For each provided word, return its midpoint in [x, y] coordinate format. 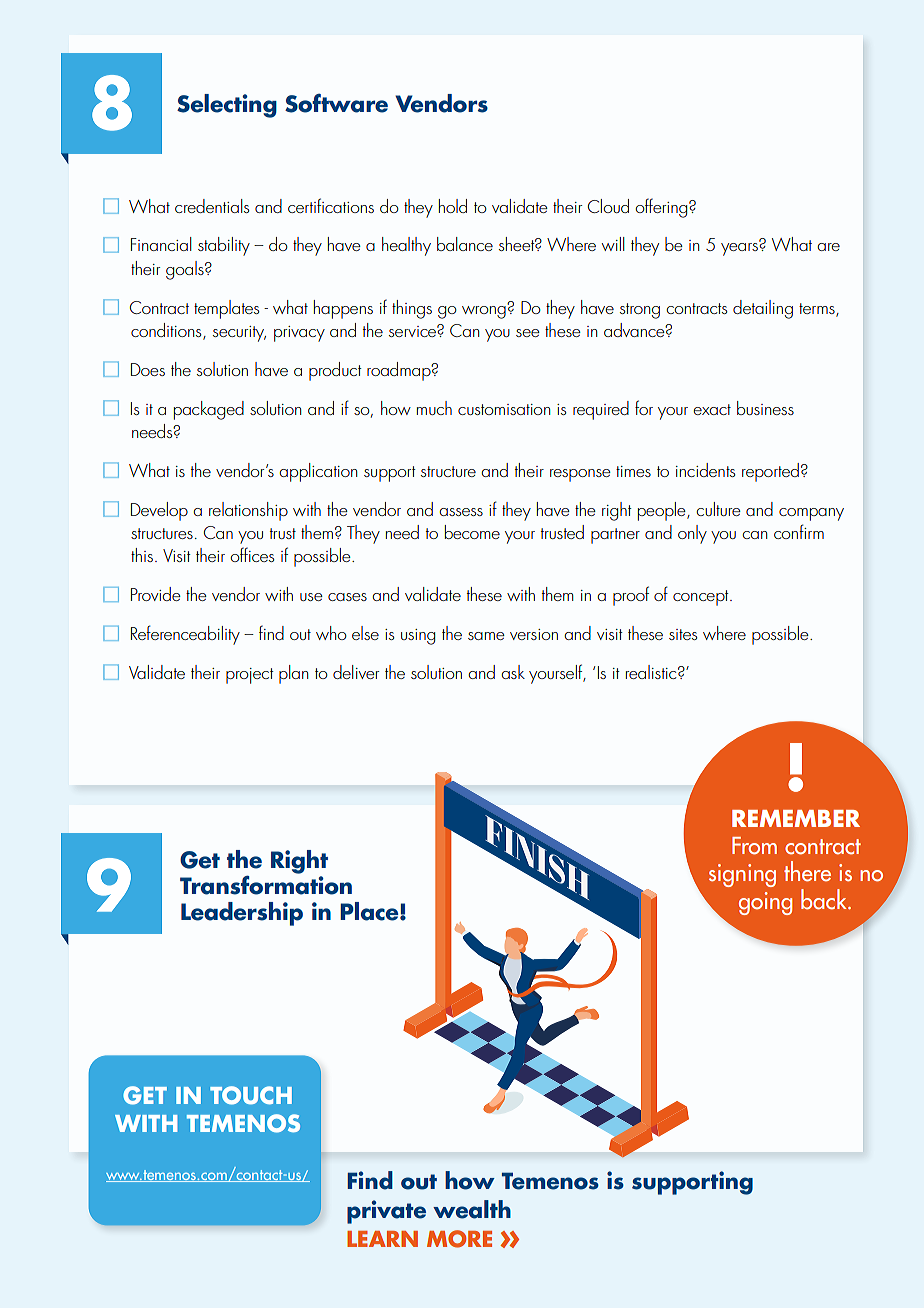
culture [719, 509]
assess [461, 512]
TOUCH [251, 1095]
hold [453, 206]
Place [370, 911]
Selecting [227, 106]
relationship [248, 511]
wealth [472, 1209]
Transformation [266, 884]
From [754, 846]
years [740, 248]
